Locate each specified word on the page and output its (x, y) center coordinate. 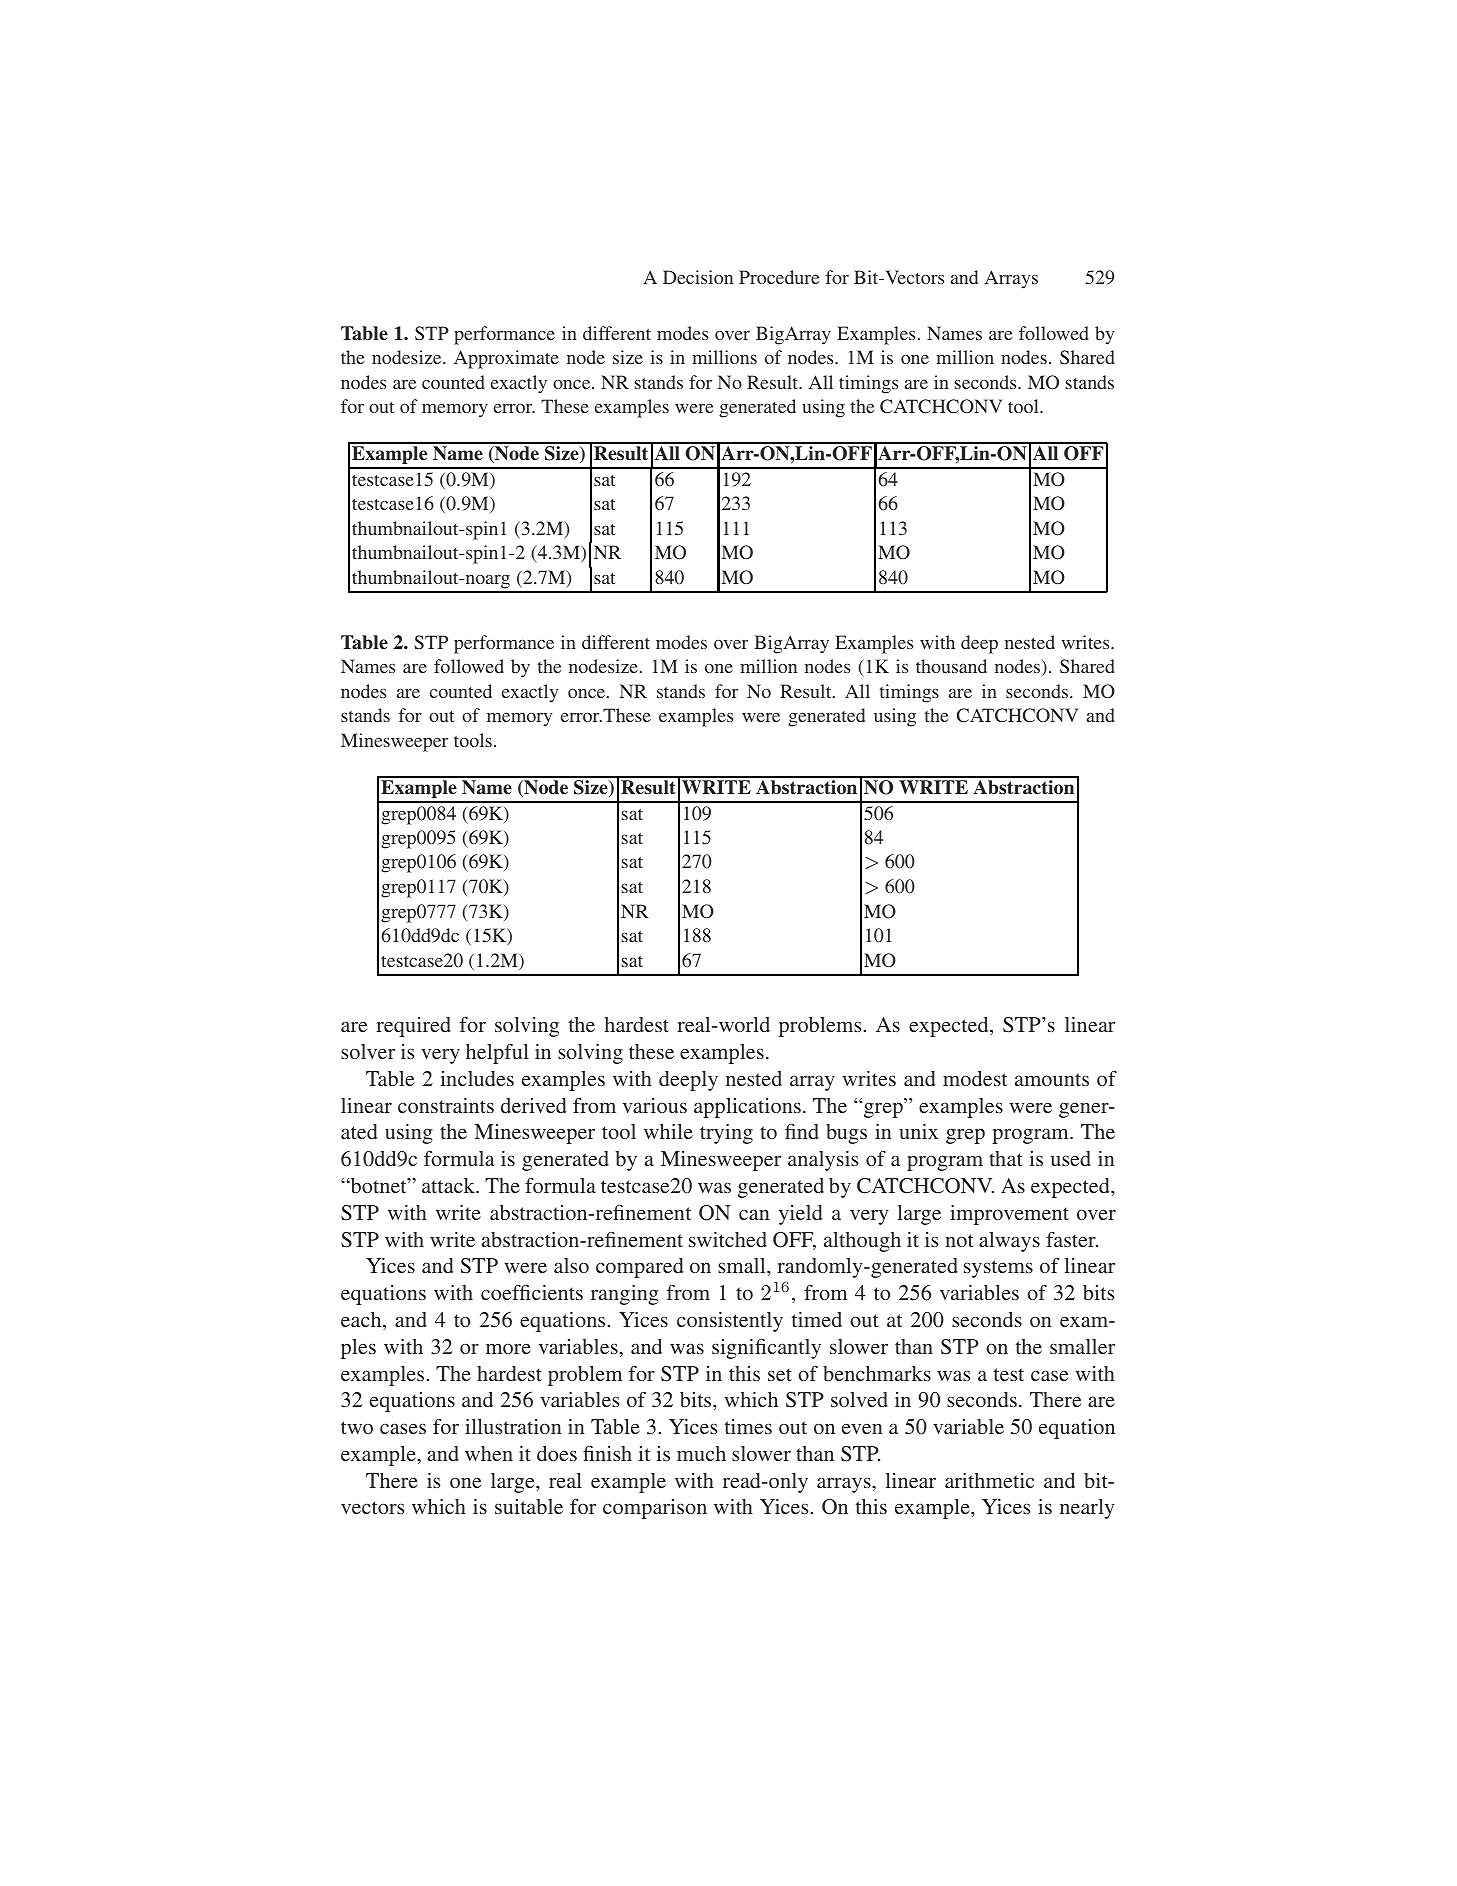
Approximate (506, 359)
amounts (1052, 1079)
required (413, 1027)
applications (747, 1108)
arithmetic (989, 1480)
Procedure (779, 277)
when (489, 1453)
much (701, 1453)
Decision (698, 277)
